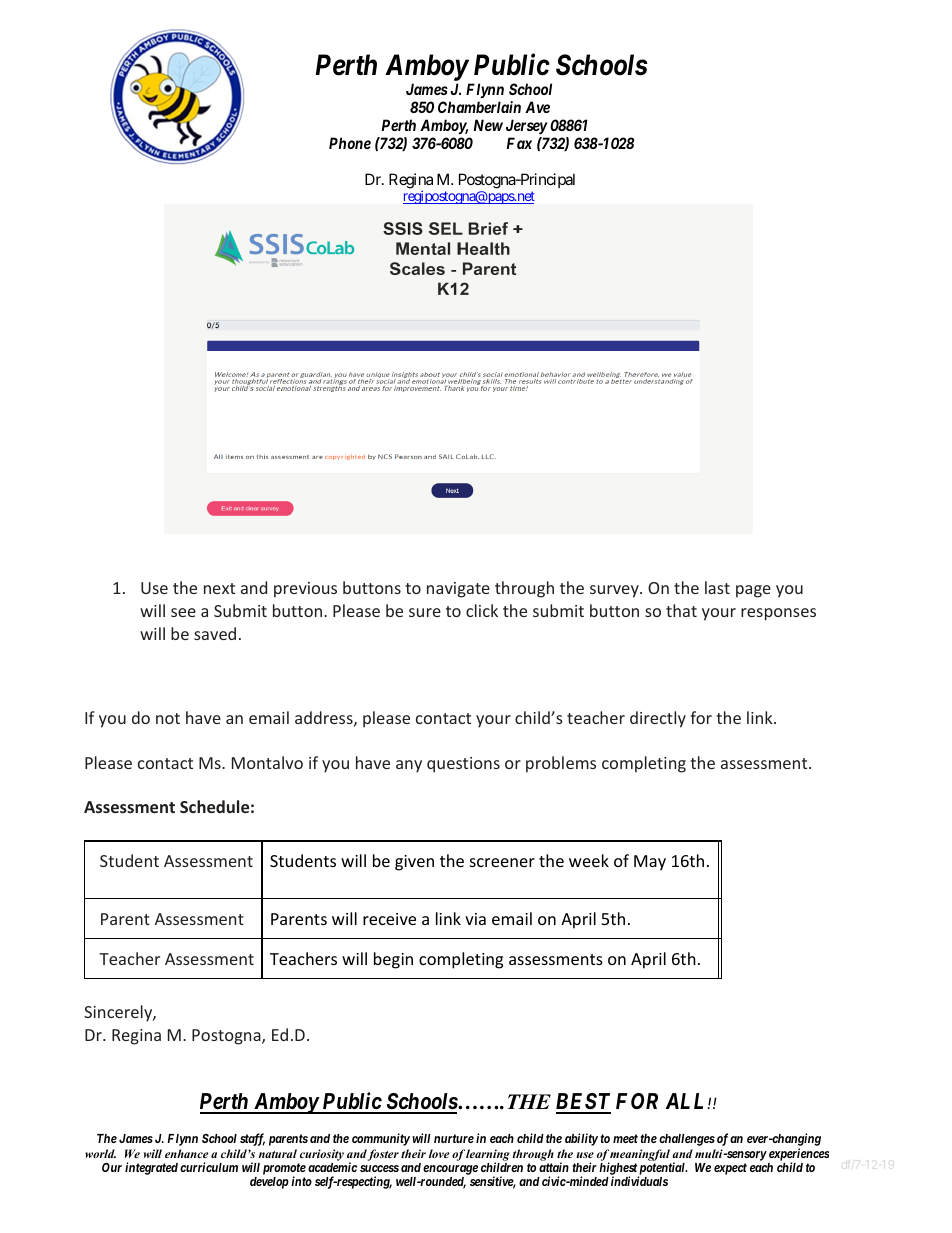 Image resolution: width=952 pixels, height=1233 pixels. I want to click on Jersey, so click(527, 126).
